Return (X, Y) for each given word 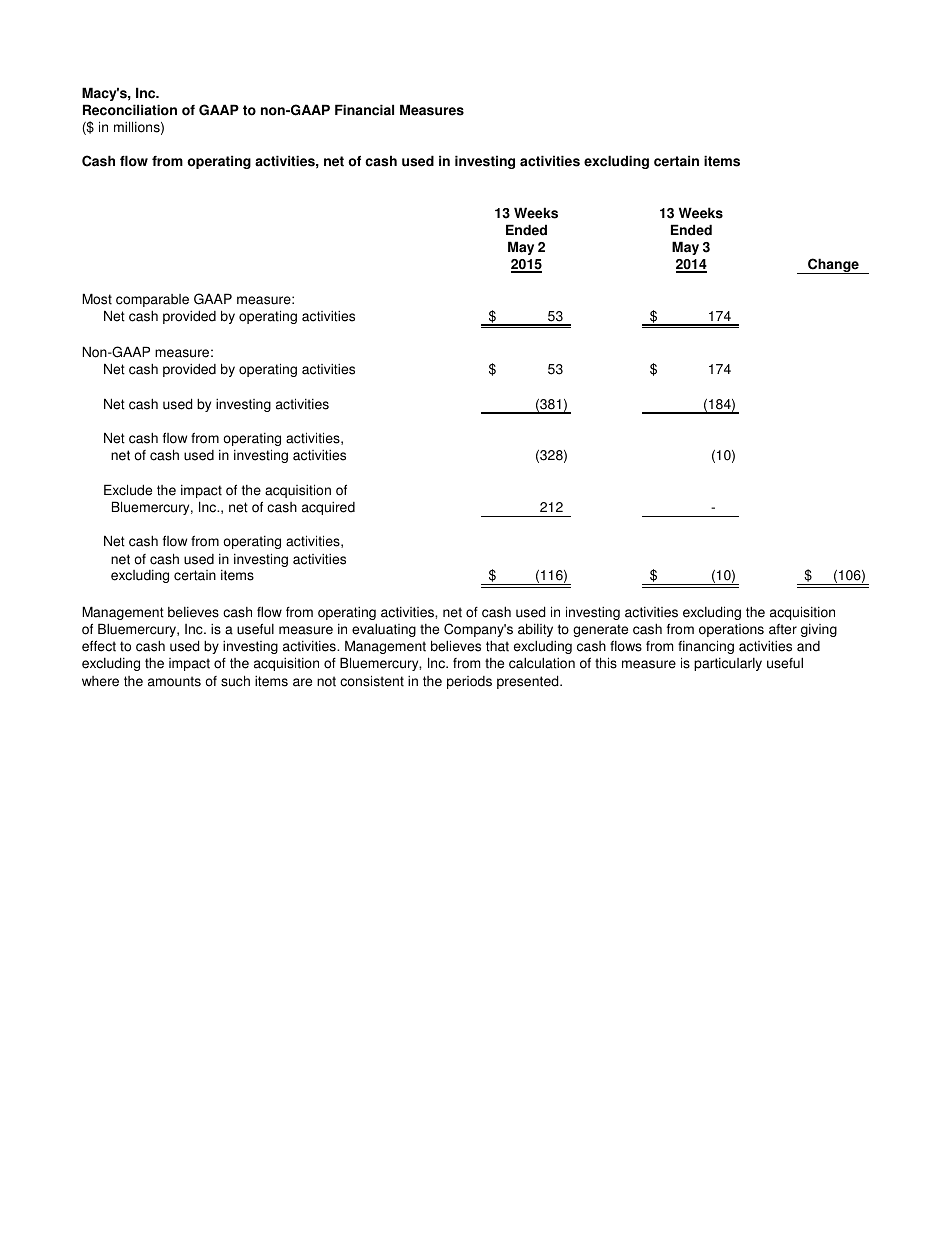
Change (833, 266)
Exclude (128, 490)
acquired (328, 508)
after (783, 629)
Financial (364, 110)
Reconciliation (130, 110)
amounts (174, 681)
